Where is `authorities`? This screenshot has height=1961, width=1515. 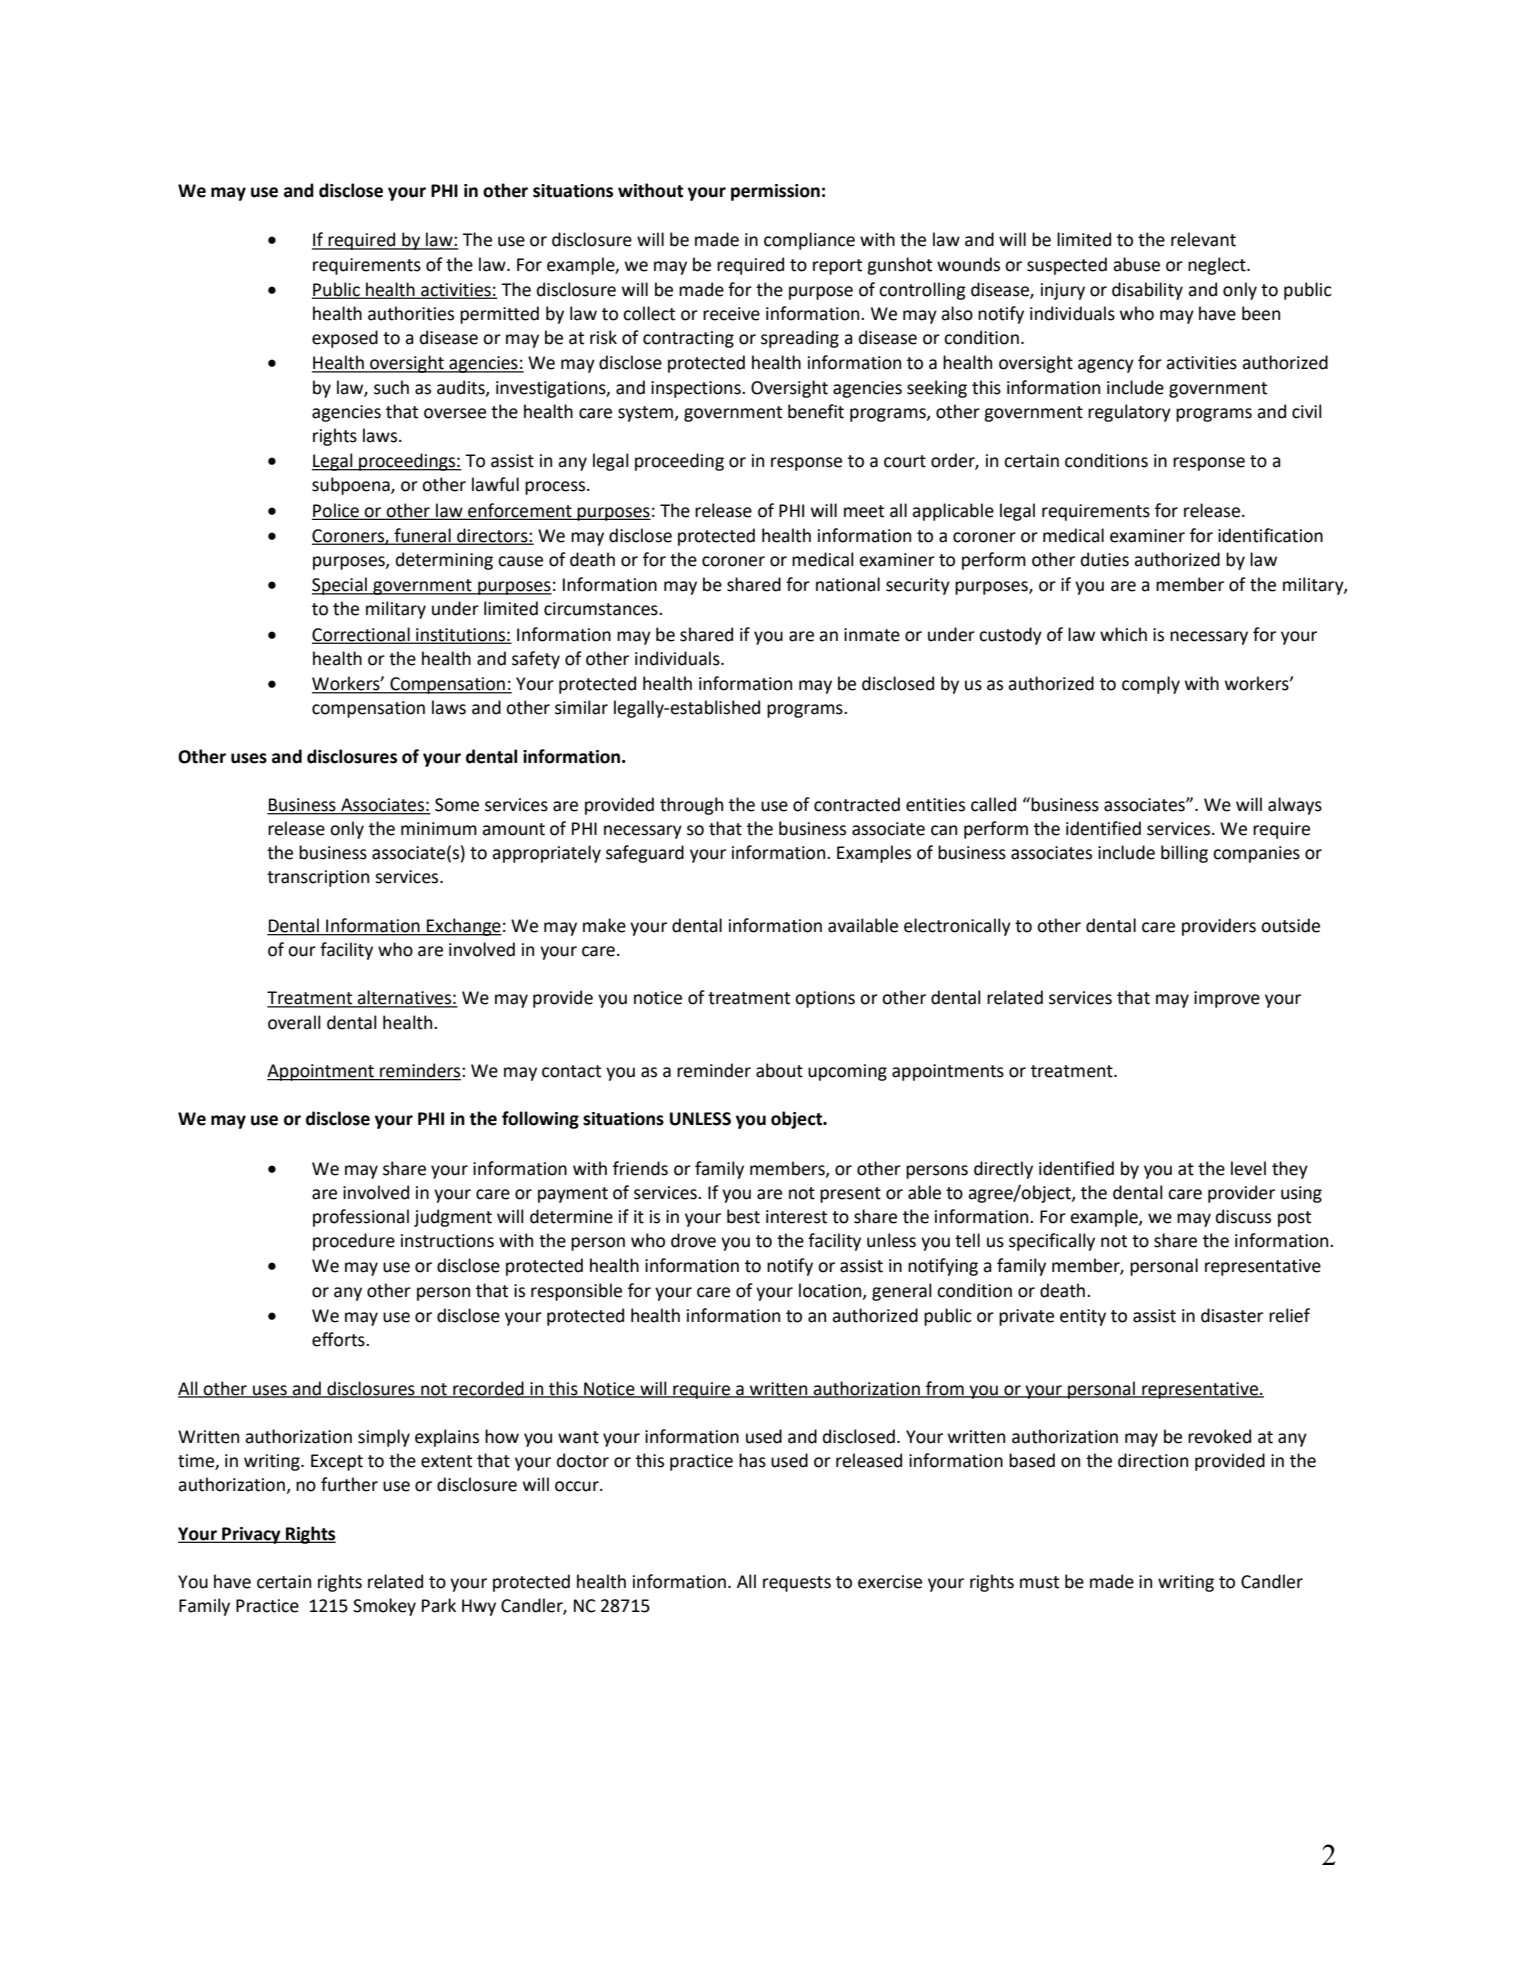
authorities is located at coordinates (411, 313).
